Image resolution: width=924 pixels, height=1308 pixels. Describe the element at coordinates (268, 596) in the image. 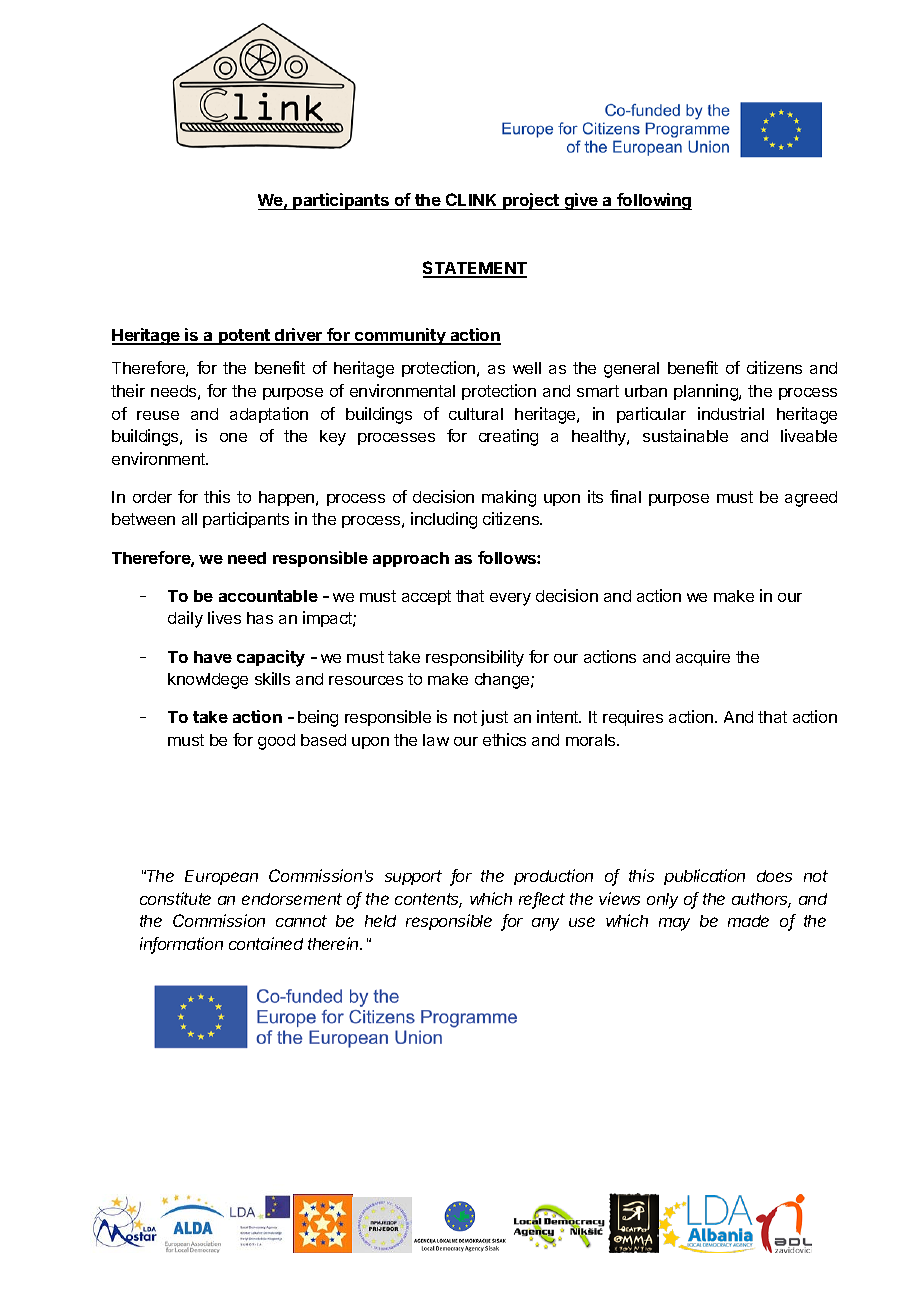

I see `accountable` at that location.
